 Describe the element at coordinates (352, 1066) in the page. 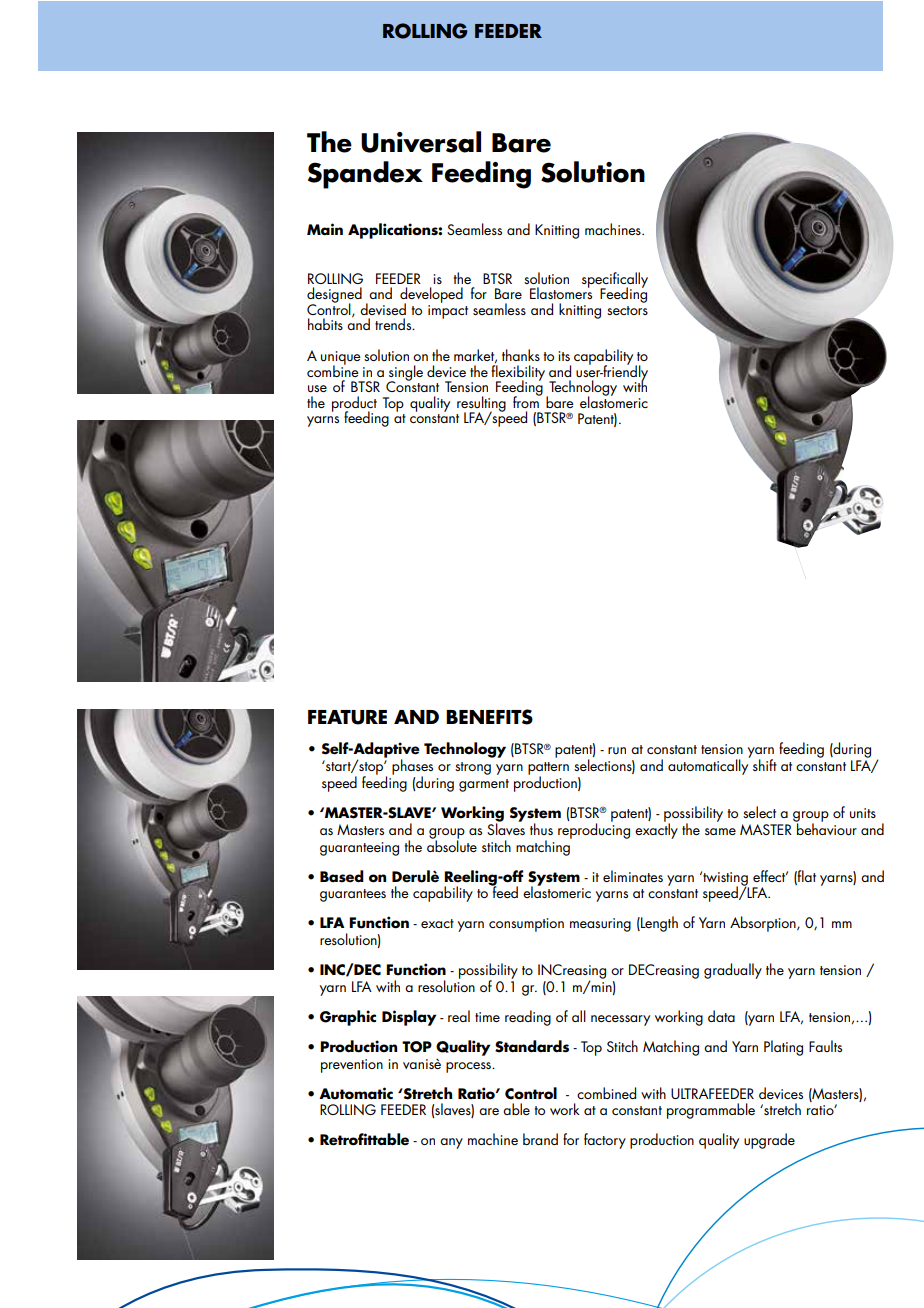

I see `prevention` at that location.
